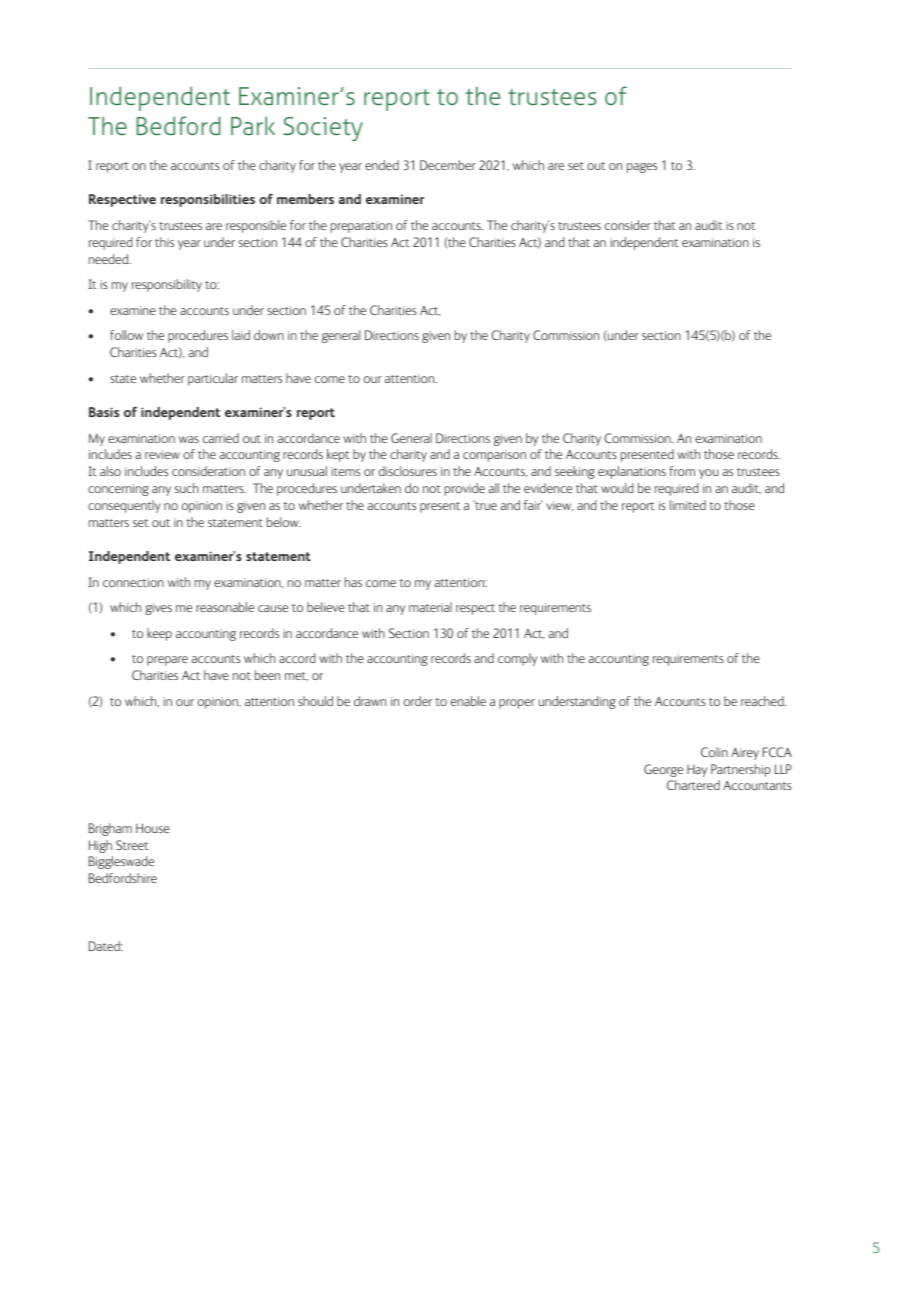  I want to click on comparison, so click(494, 456).
